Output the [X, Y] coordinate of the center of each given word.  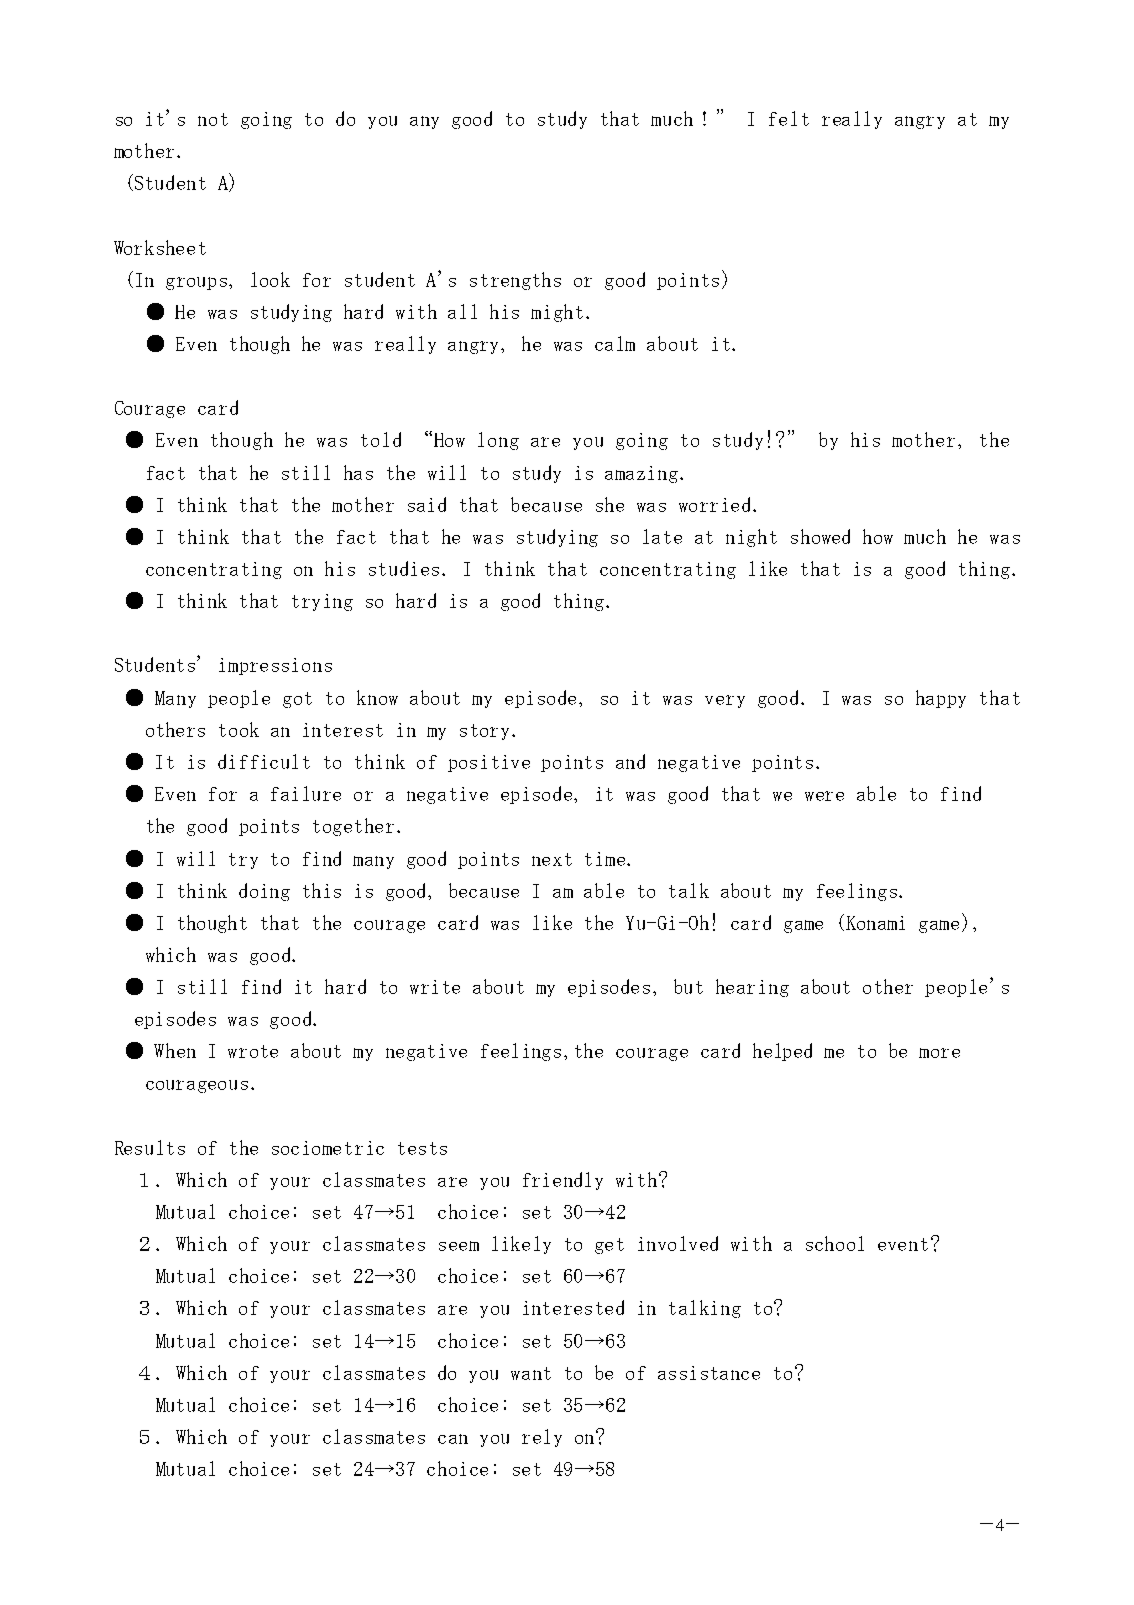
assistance [709, 1373]
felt [789, 118]
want [531, 1373]
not [213, 119]
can [453, 1439]
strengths [515, 281]
